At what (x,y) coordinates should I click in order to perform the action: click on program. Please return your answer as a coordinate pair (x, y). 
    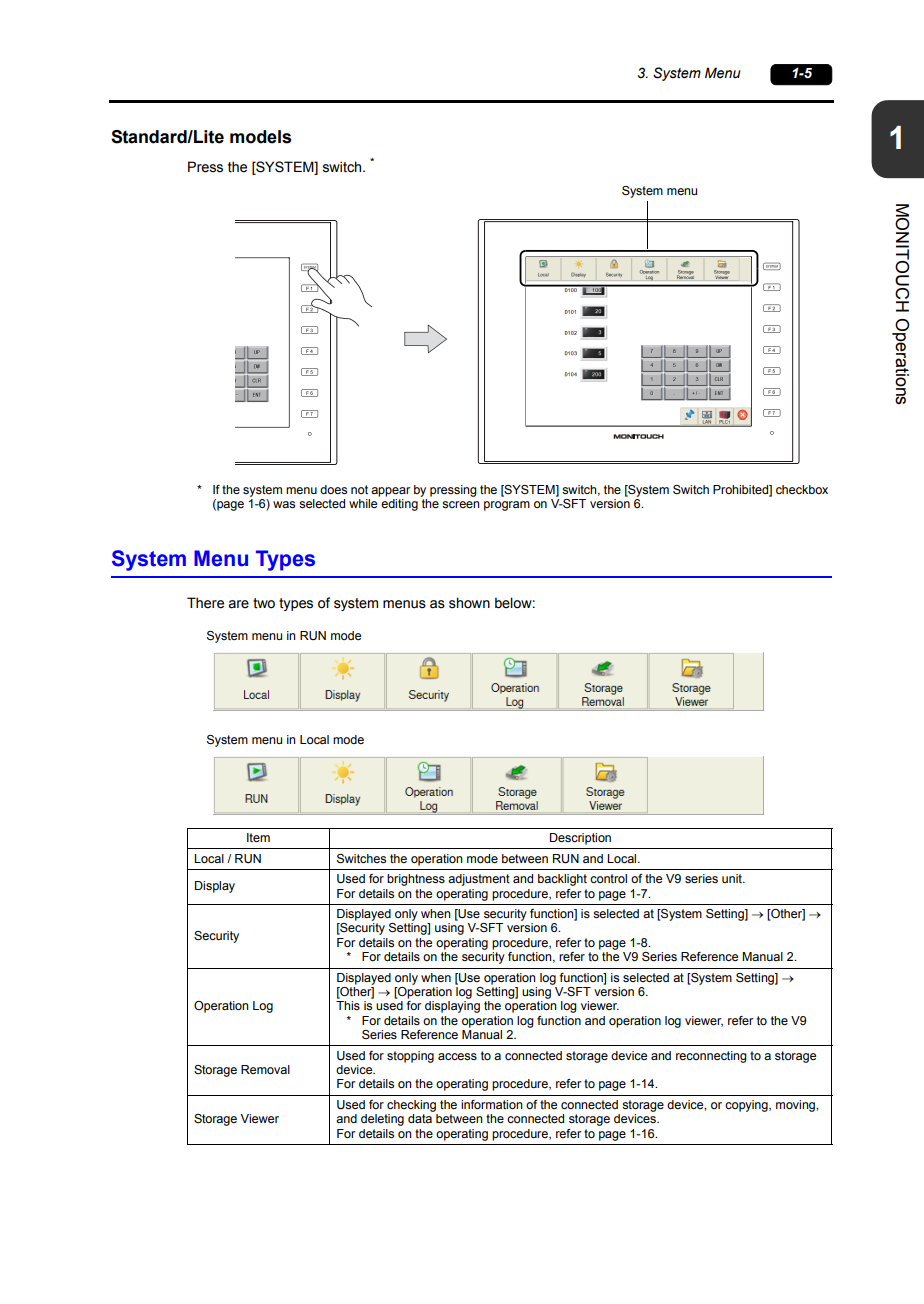
    Looking at the image, I should click on (507, 506).
